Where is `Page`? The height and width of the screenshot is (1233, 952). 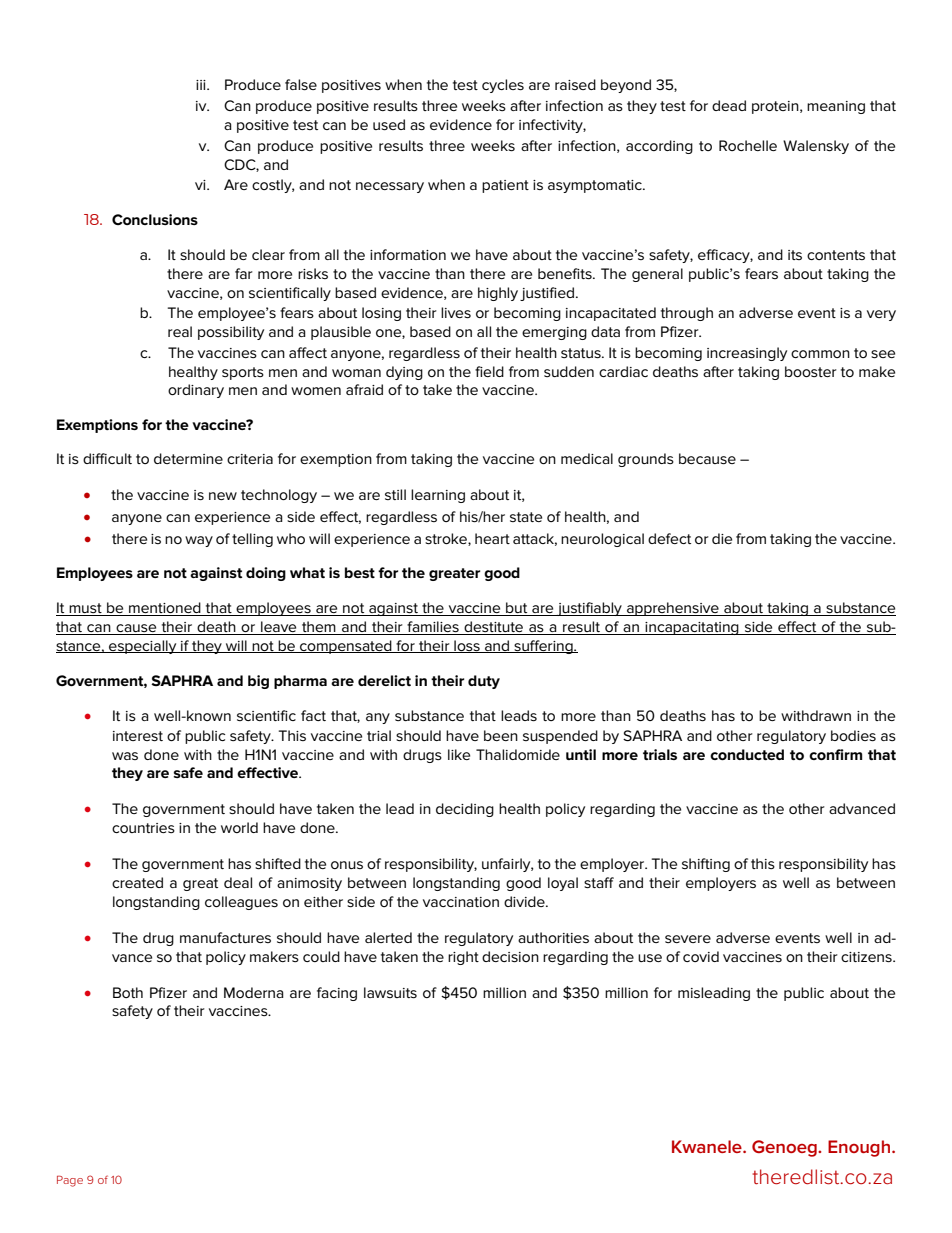 Page is located at coordinates (70, 1181).
